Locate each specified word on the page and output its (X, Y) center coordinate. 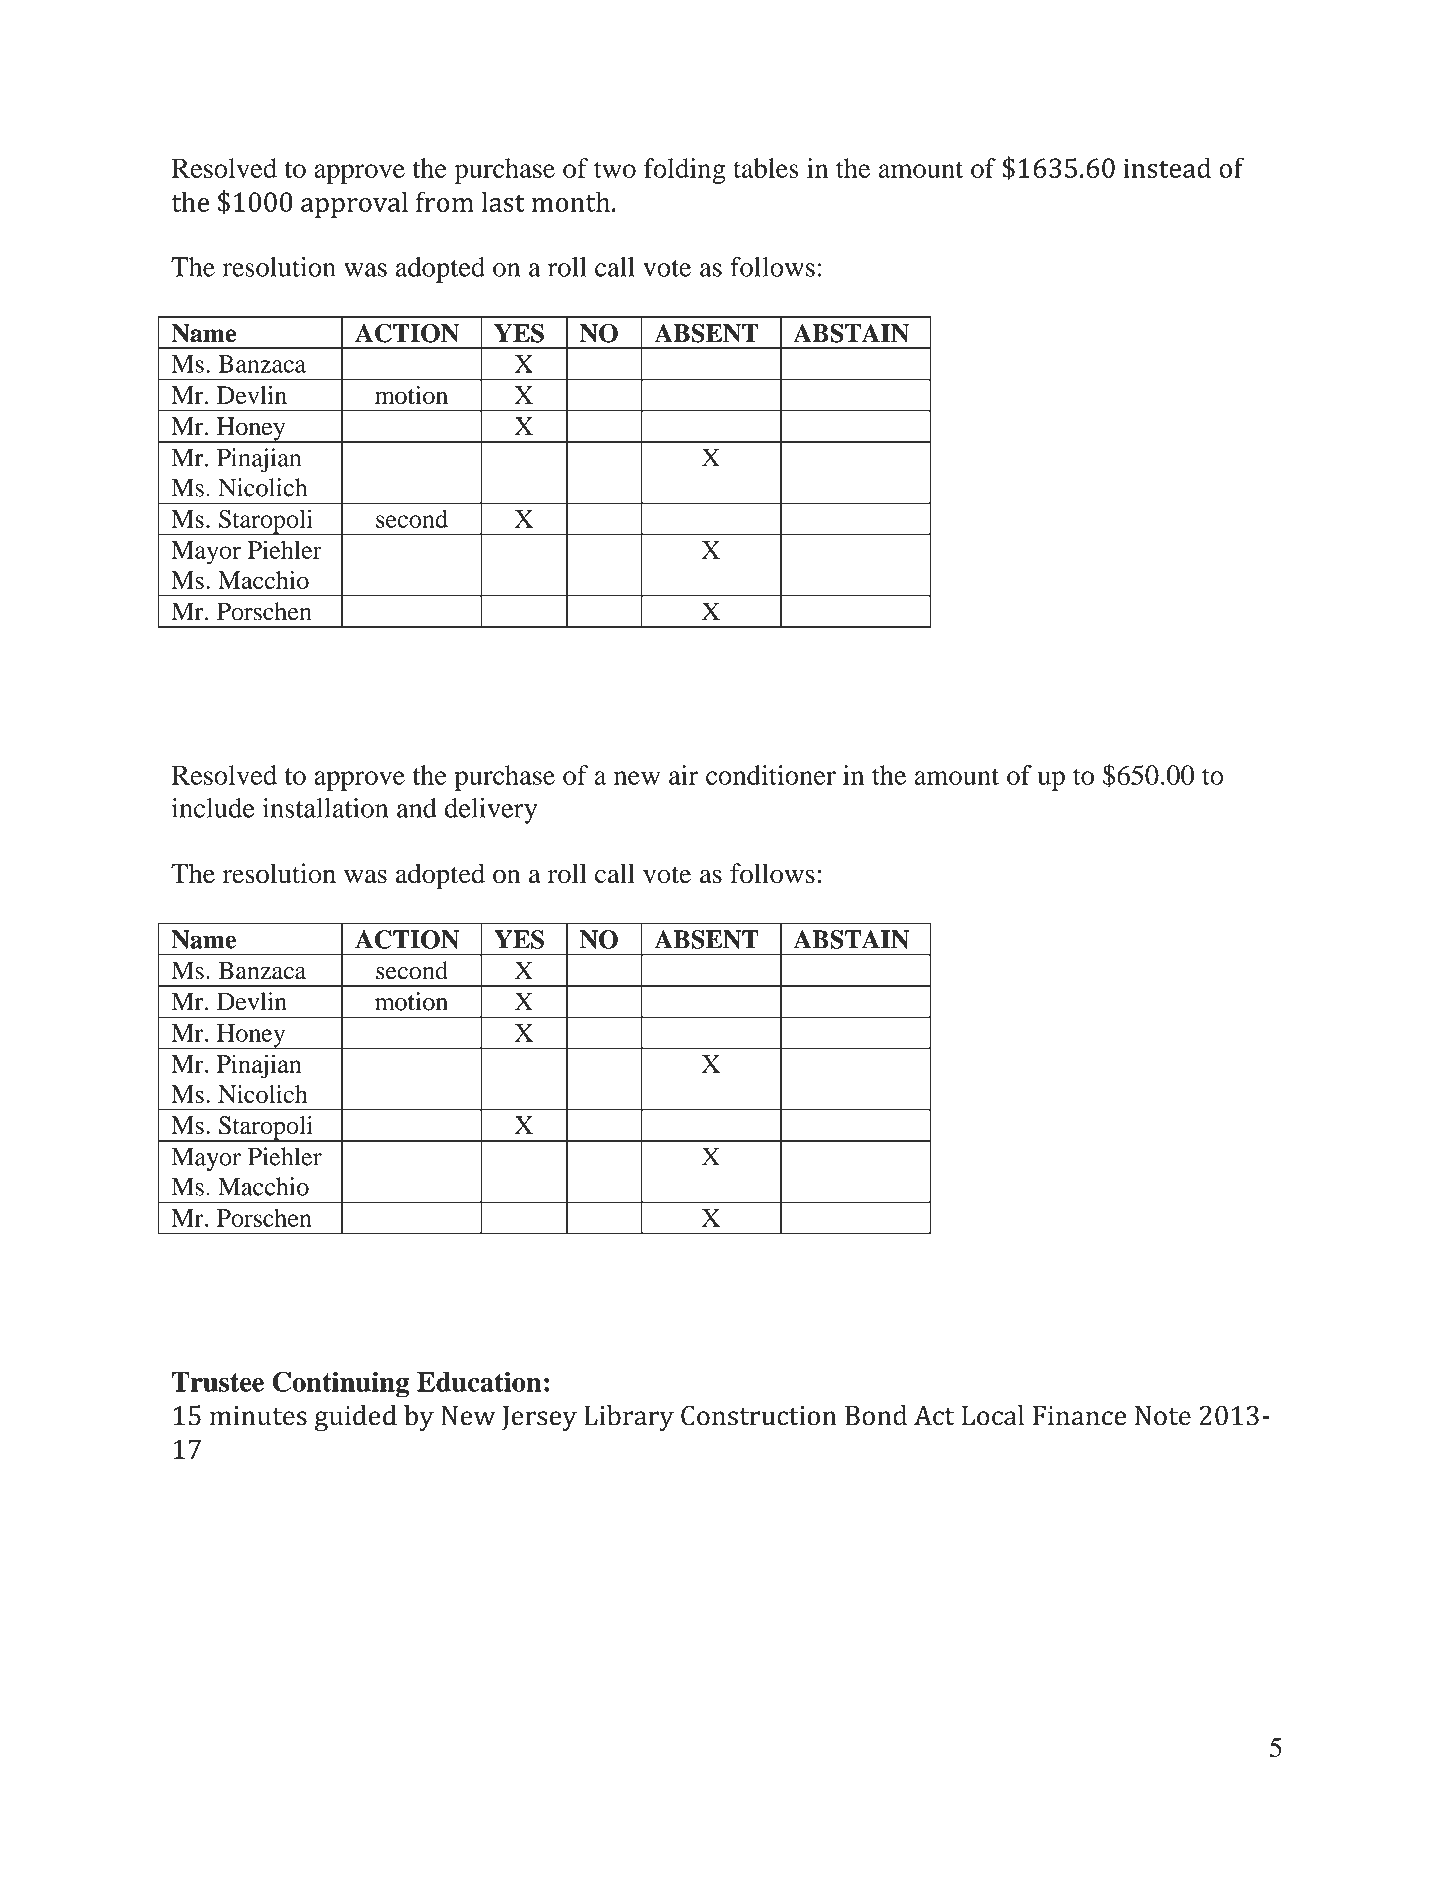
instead (1167, 167)
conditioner (771, 775)
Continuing (340, 1384)
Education (479, 1381)
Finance (1079, 1416)
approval (354, 204)
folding (684, 171)
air (683, 775)
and (417, 808)
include (213, 808)
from (445, 201)
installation (325, 808)
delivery (491, 811)
